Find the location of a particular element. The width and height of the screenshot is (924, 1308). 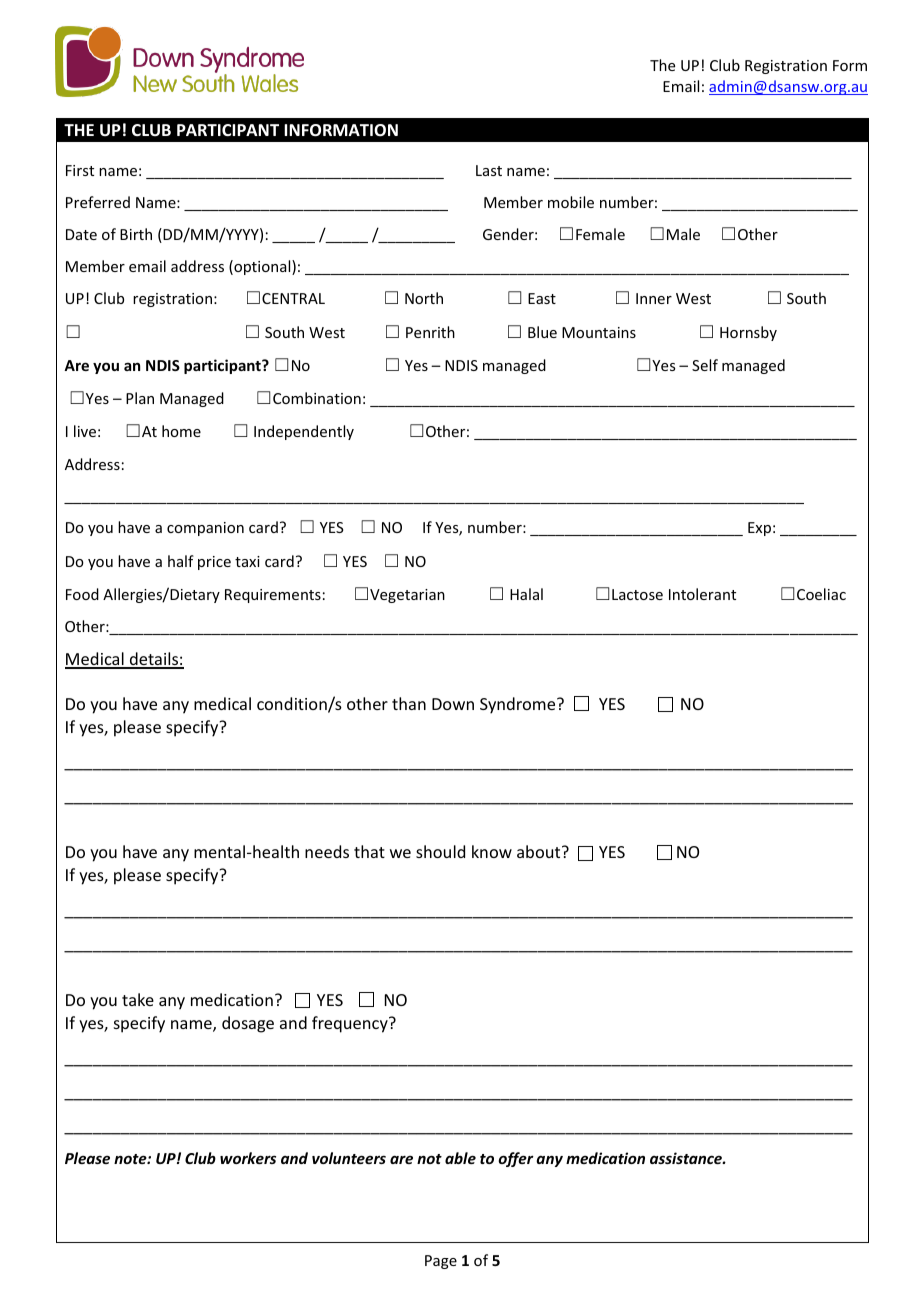

Down is located at coordinates (453, 704).
